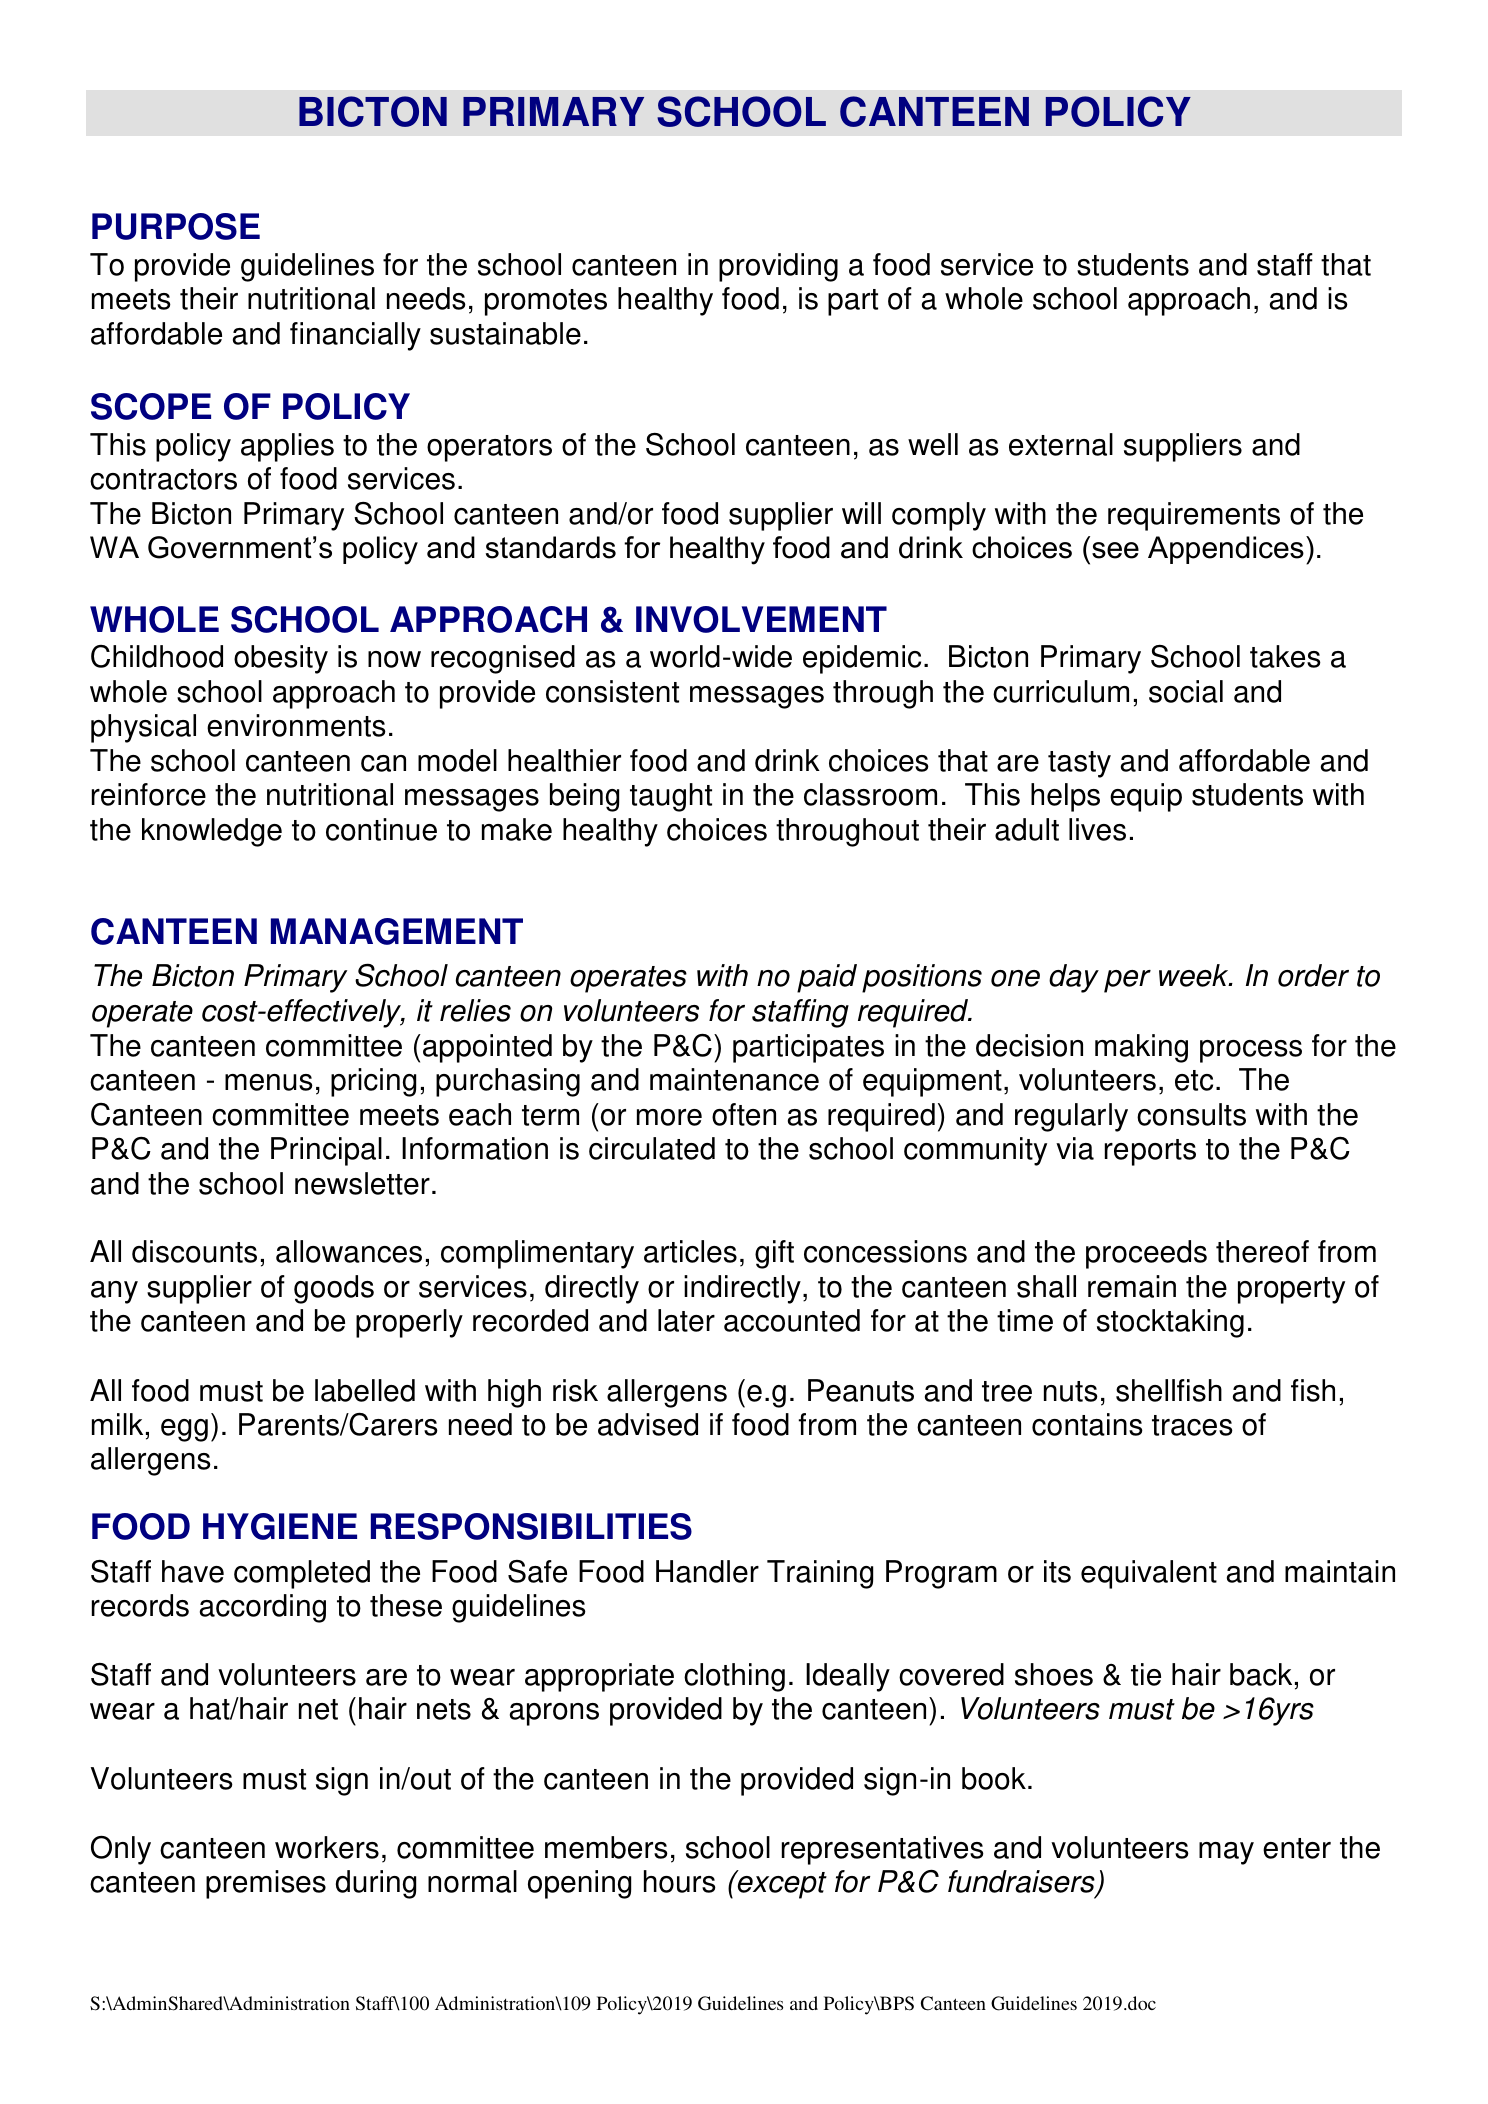  What do you see at coordinates (671, 797) in the screenshot?
I see `taught` at bounding box center [671, 797].
